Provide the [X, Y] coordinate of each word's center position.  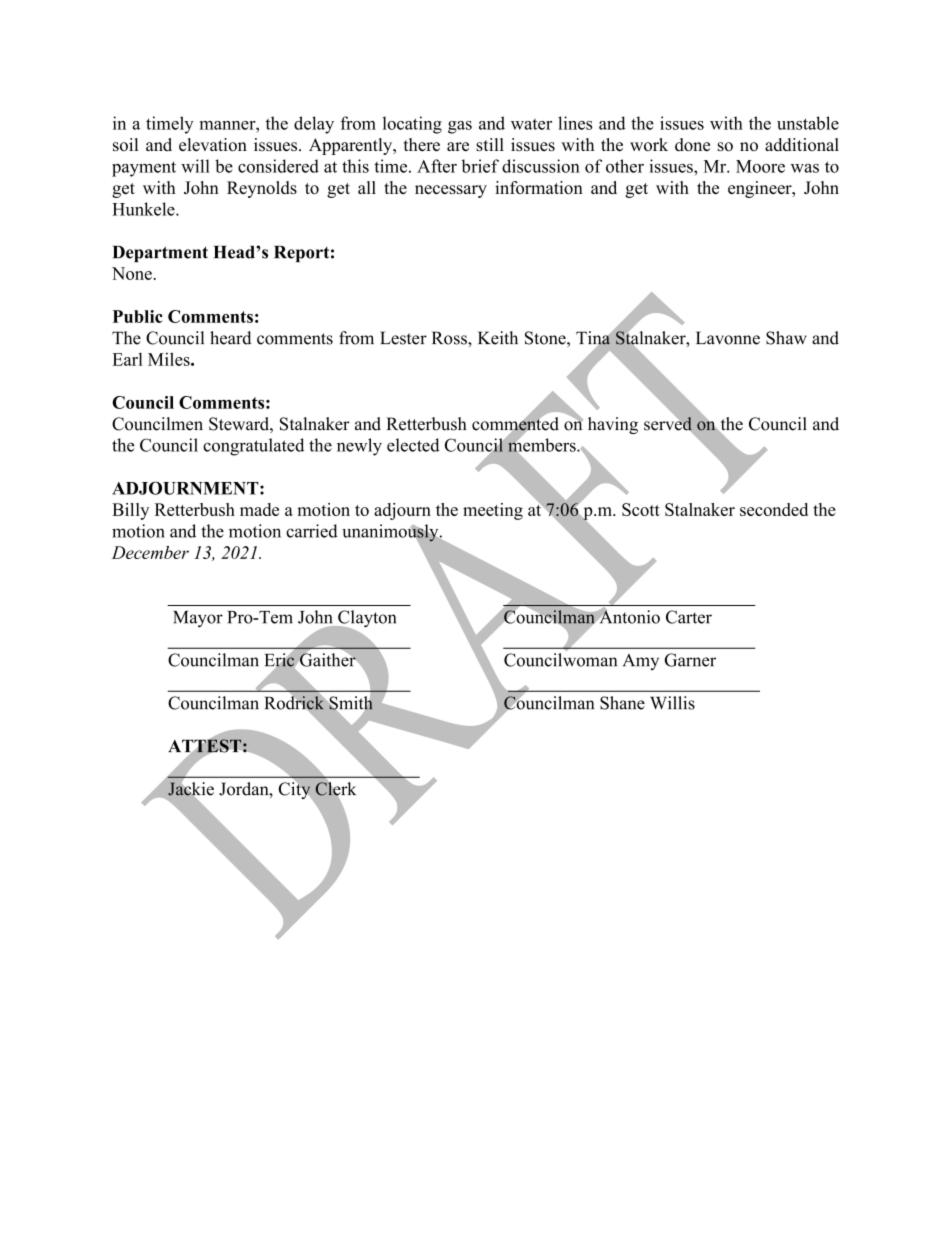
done [692, 145]
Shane [622, 703]
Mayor [198, 619]
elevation [213, 144]
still [490, 145]
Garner [690, 660]
